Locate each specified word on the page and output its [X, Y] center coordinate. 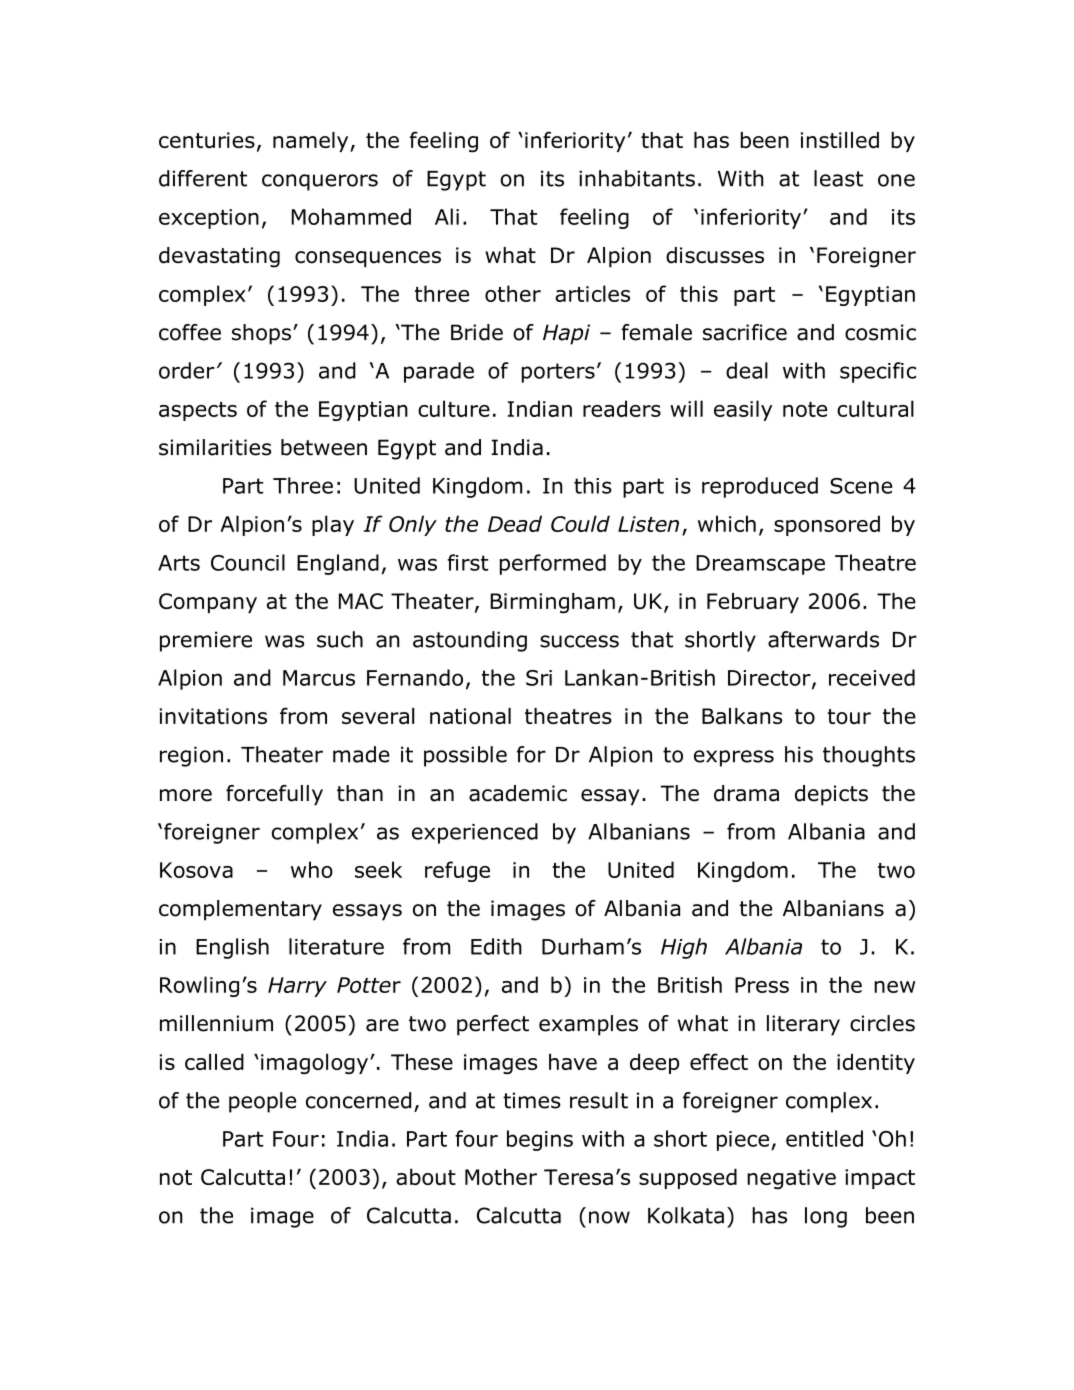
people [262, 1102]
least [838, 178]
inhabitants [637, 178]
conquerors [320, 182]
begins [540, 1140]
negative [791, 1179]
